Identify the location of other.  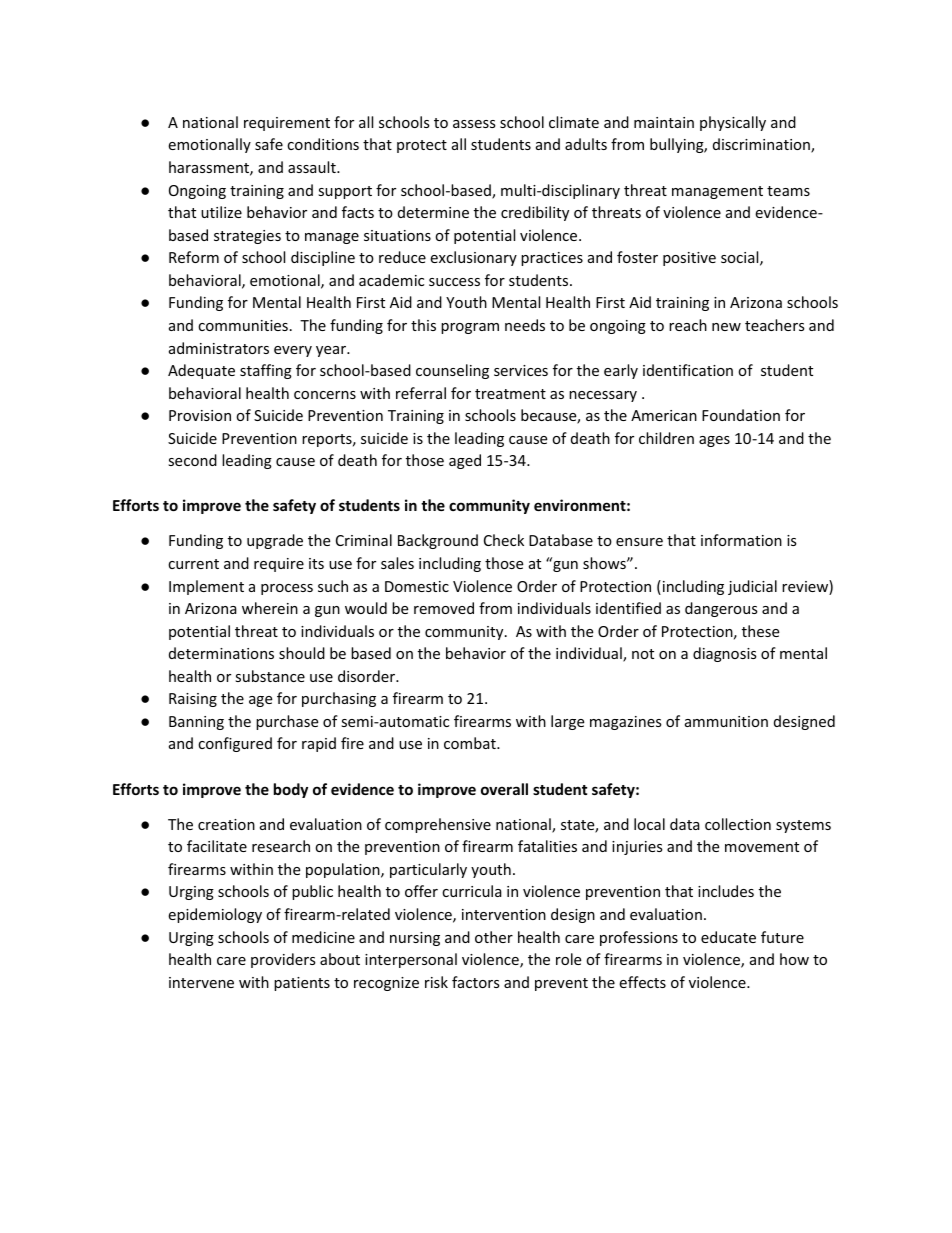
(494, 937).
